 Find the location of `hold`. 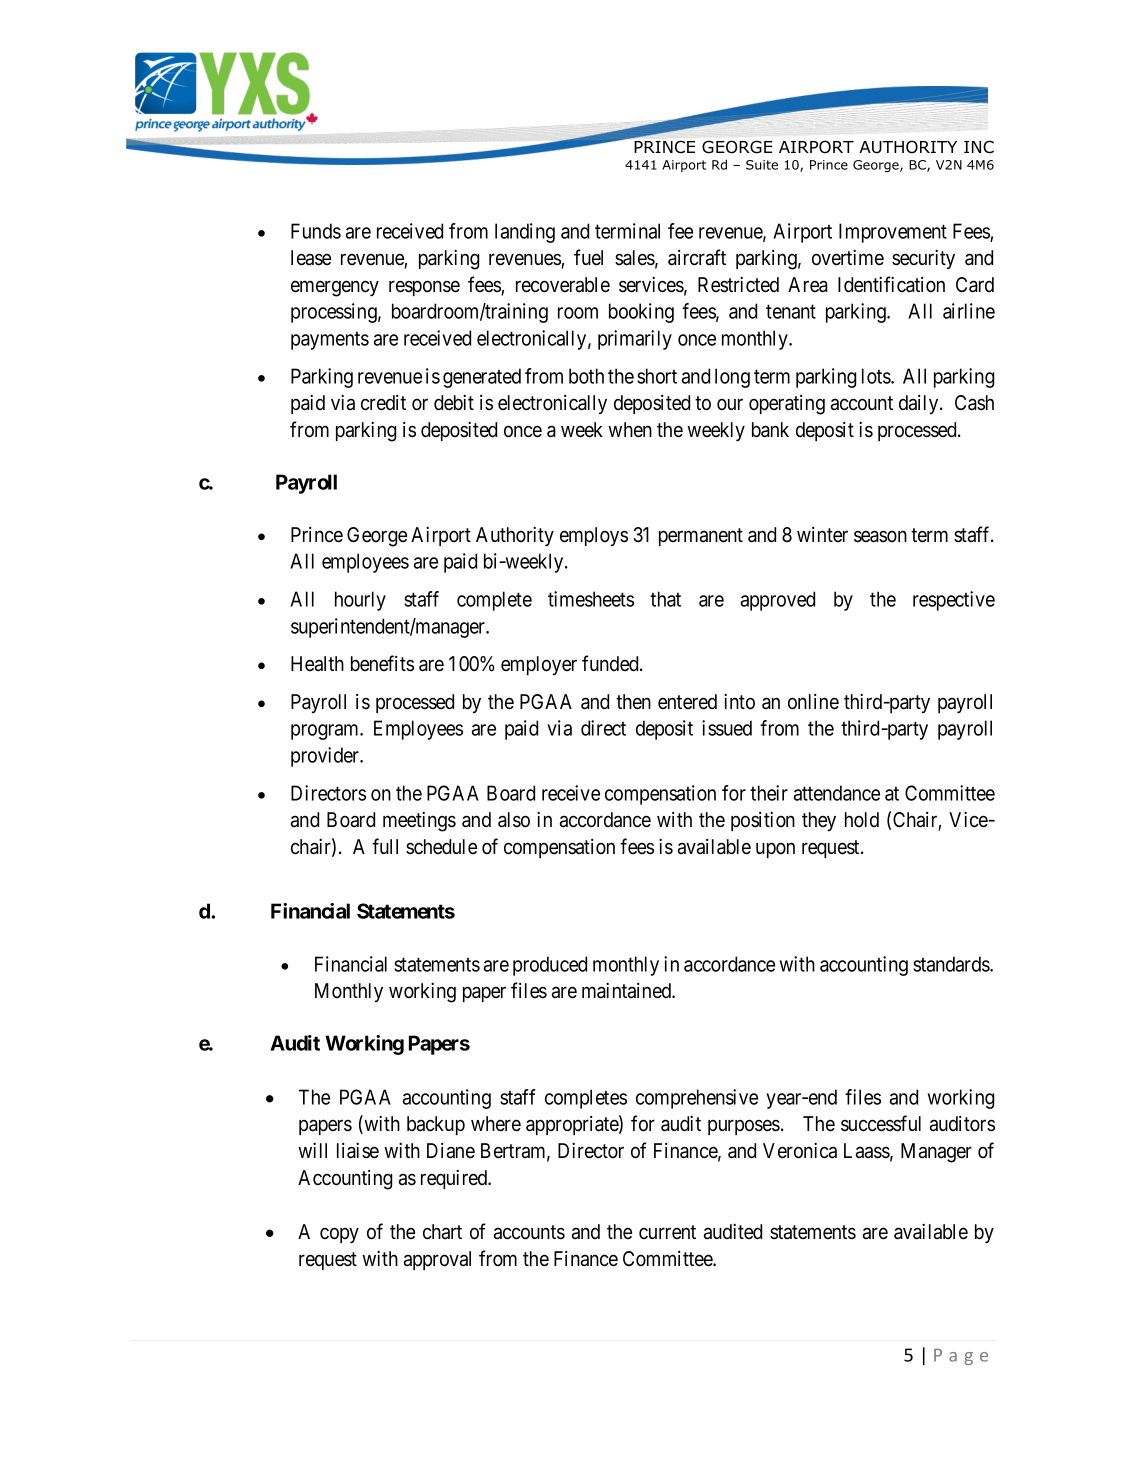

hold is located at coordinates (862, 820).
